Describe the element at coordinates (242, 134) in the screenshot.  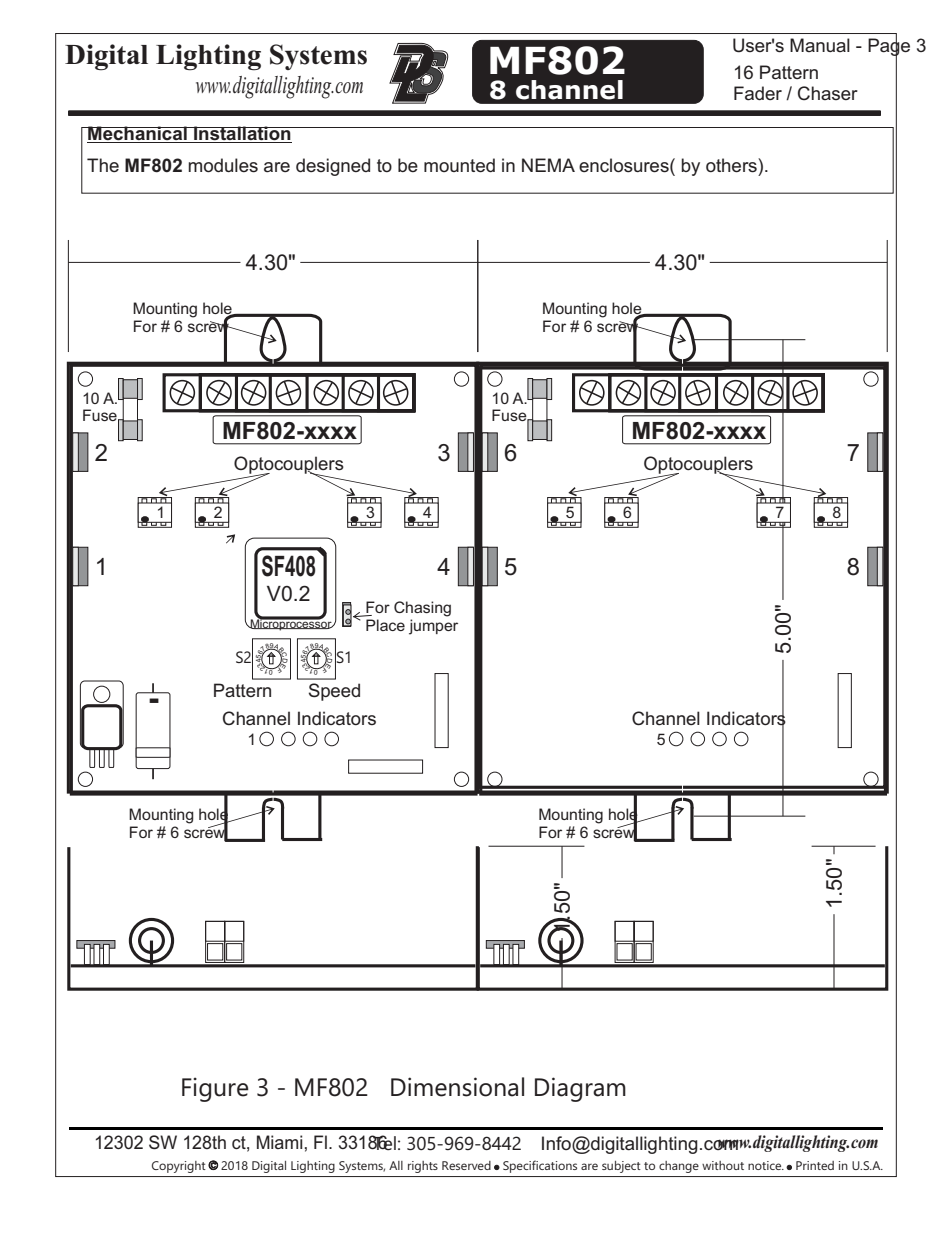
I see `Installation` at that location.
